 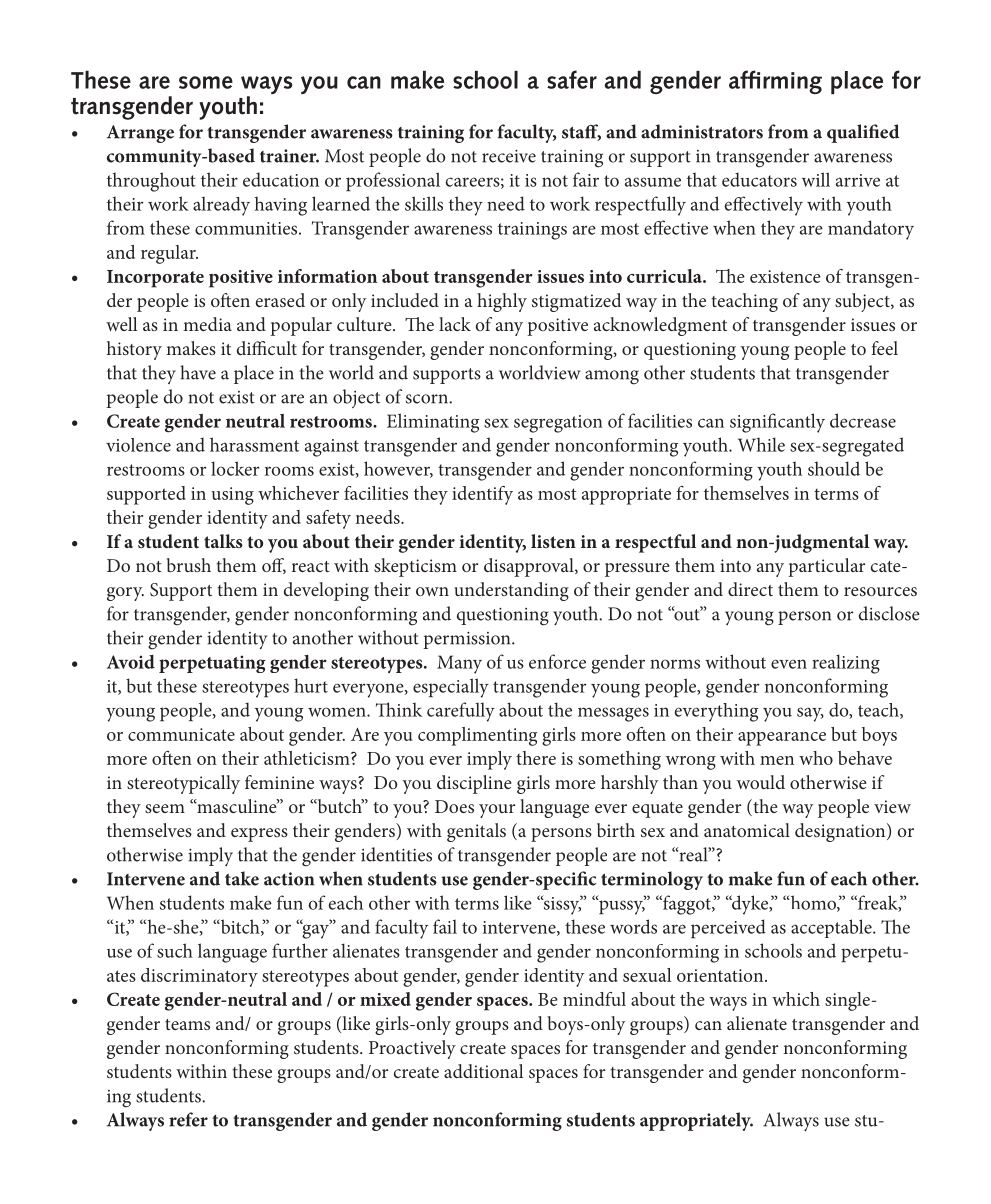 What do you see at coordinates (775, 82) in the document?
I see `affirming` at bounding box center [775, 82].
